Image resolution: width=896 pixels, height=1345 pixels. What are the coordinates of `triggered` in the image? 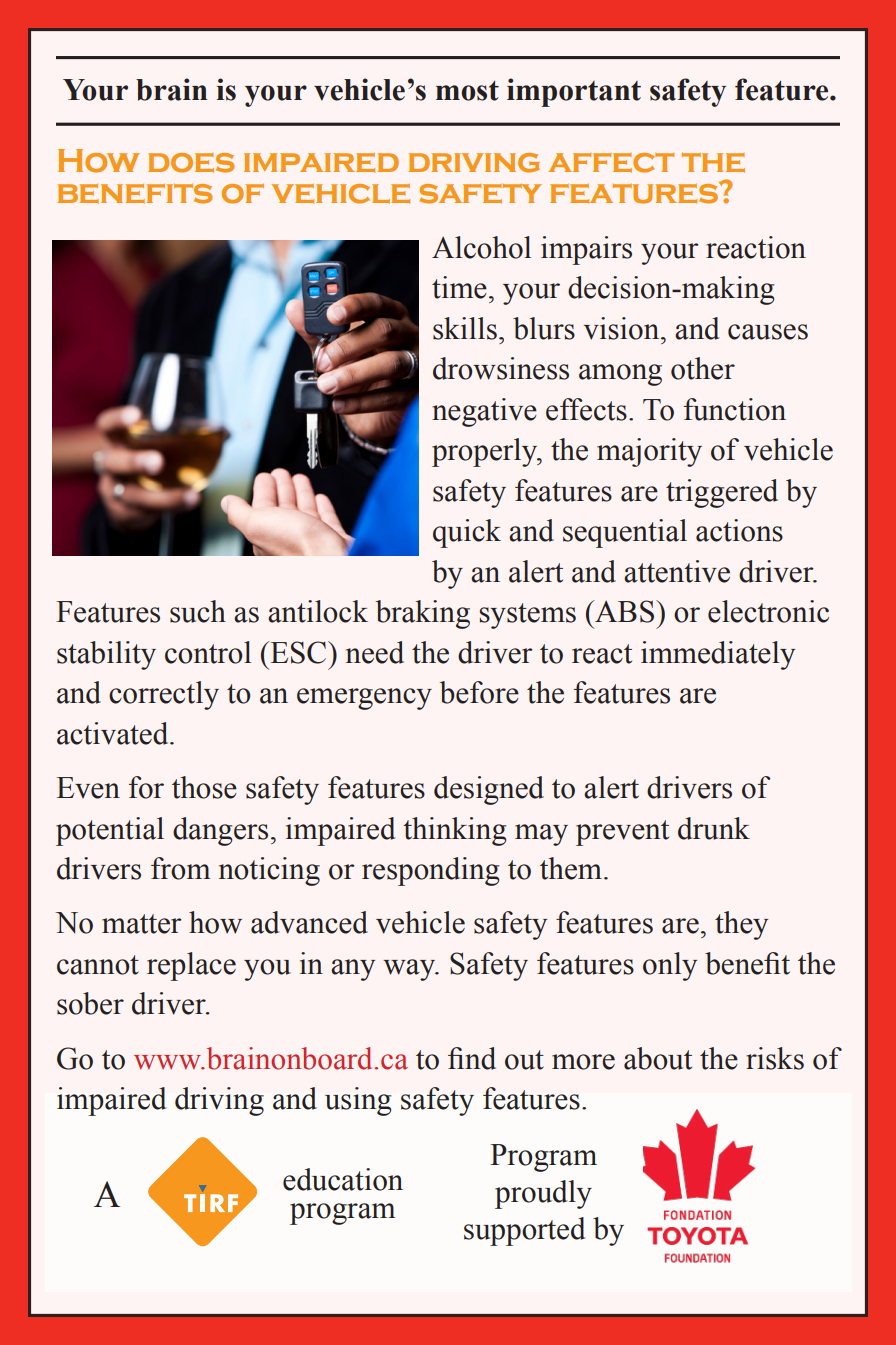 It's located at (722, 493).
